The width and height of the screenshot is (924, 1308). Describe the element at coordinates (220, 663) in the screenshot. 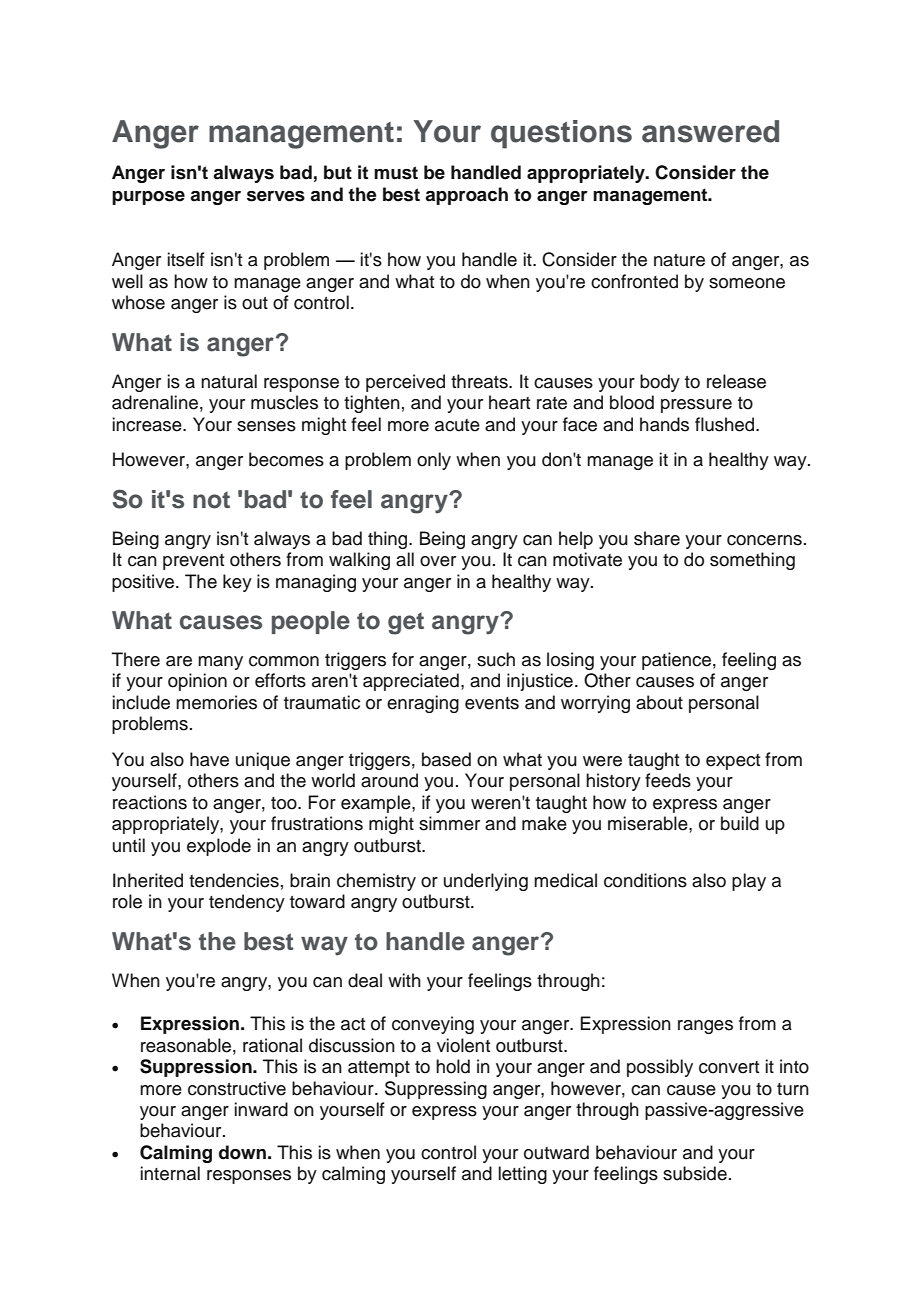

I see `many` at that location.
